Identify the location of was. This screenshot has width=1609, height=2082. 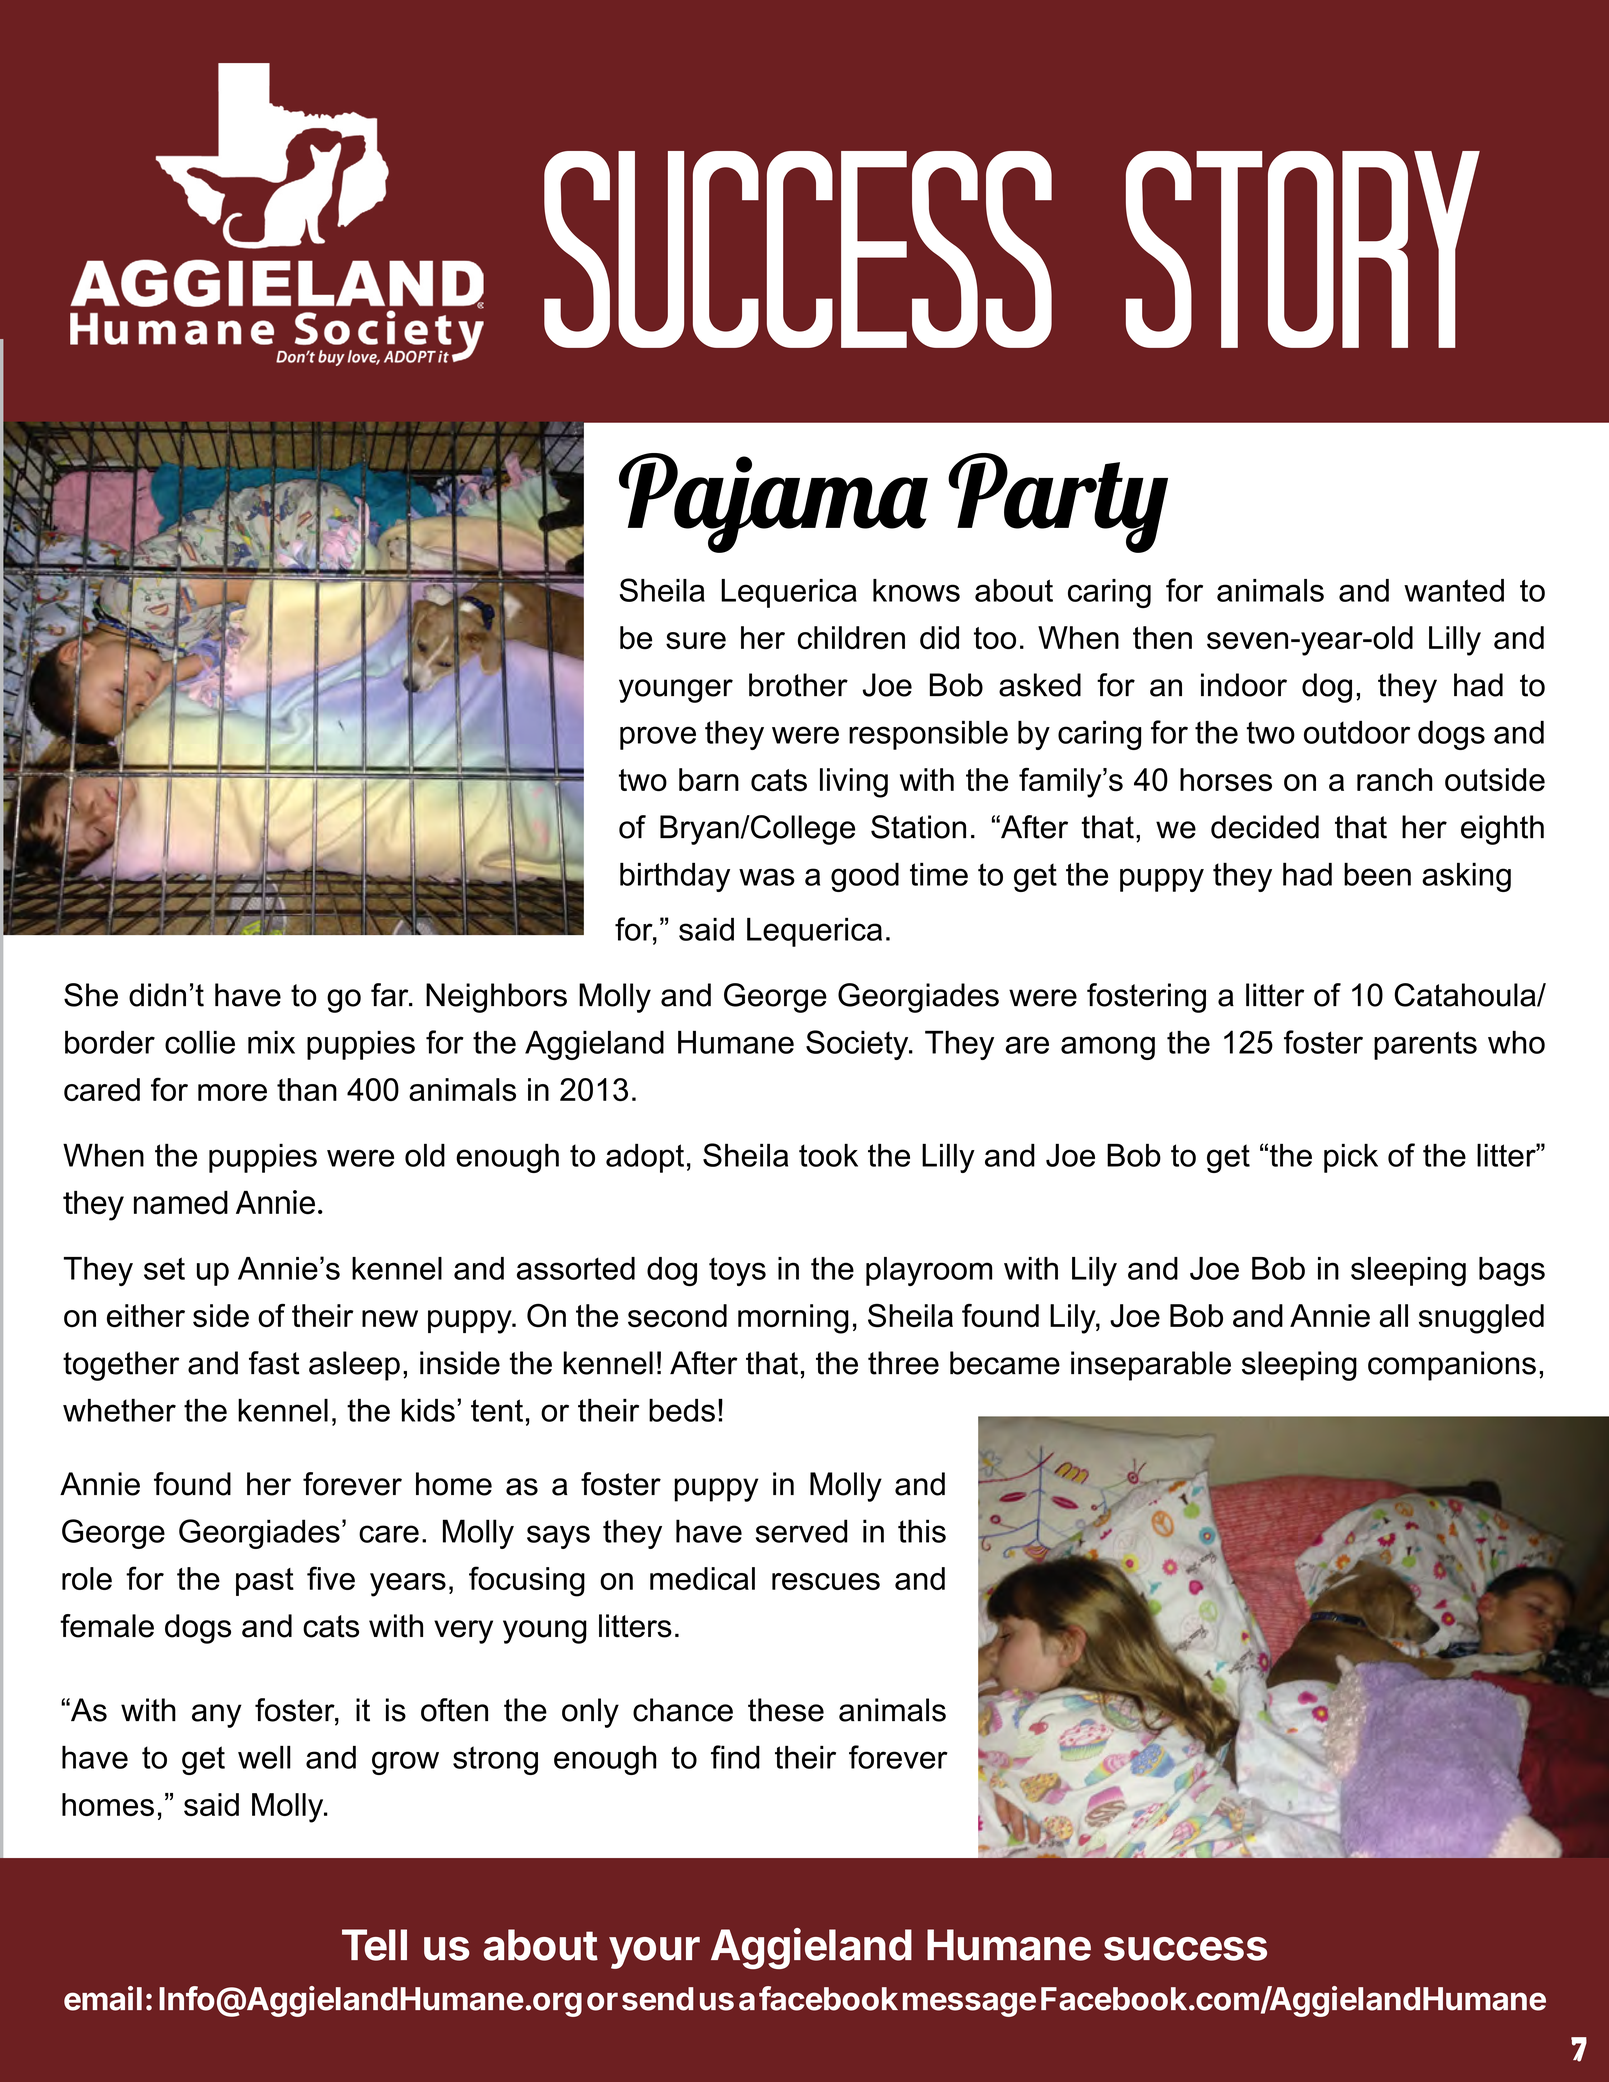
(767, 877).
